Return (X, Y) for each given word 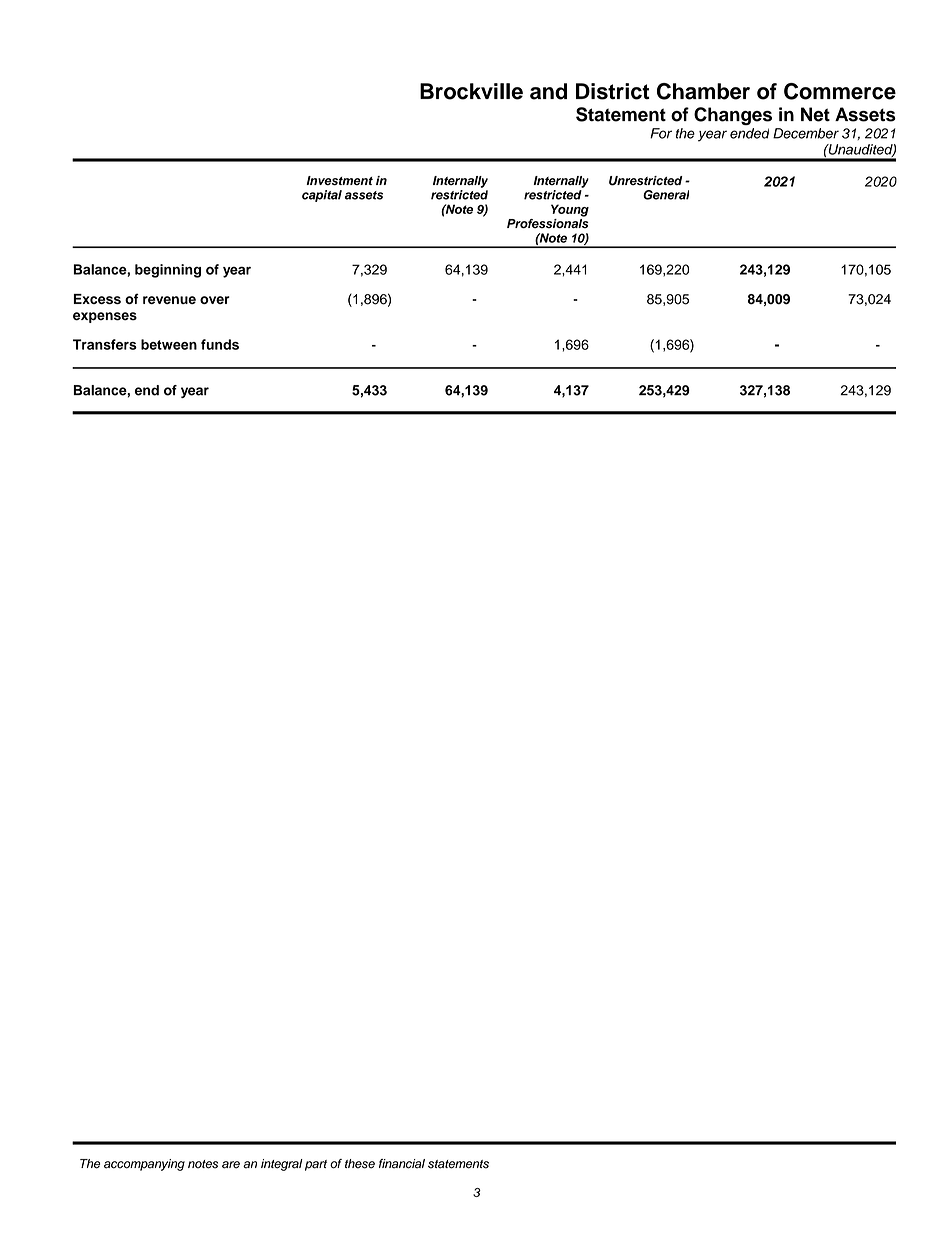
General (666, 195)
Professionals (548, 224)
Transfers (105, 344)
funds (220, 344)
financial (402, 1164)
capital (322, 196)
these (360, 1164)
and (548, 91)
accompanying (144, 1165)
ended (749, 133)
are (231, 1165)
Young (570, 210)
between (169, 344)
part (316, 1165)
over (215, 300)
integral (282, 1165)
